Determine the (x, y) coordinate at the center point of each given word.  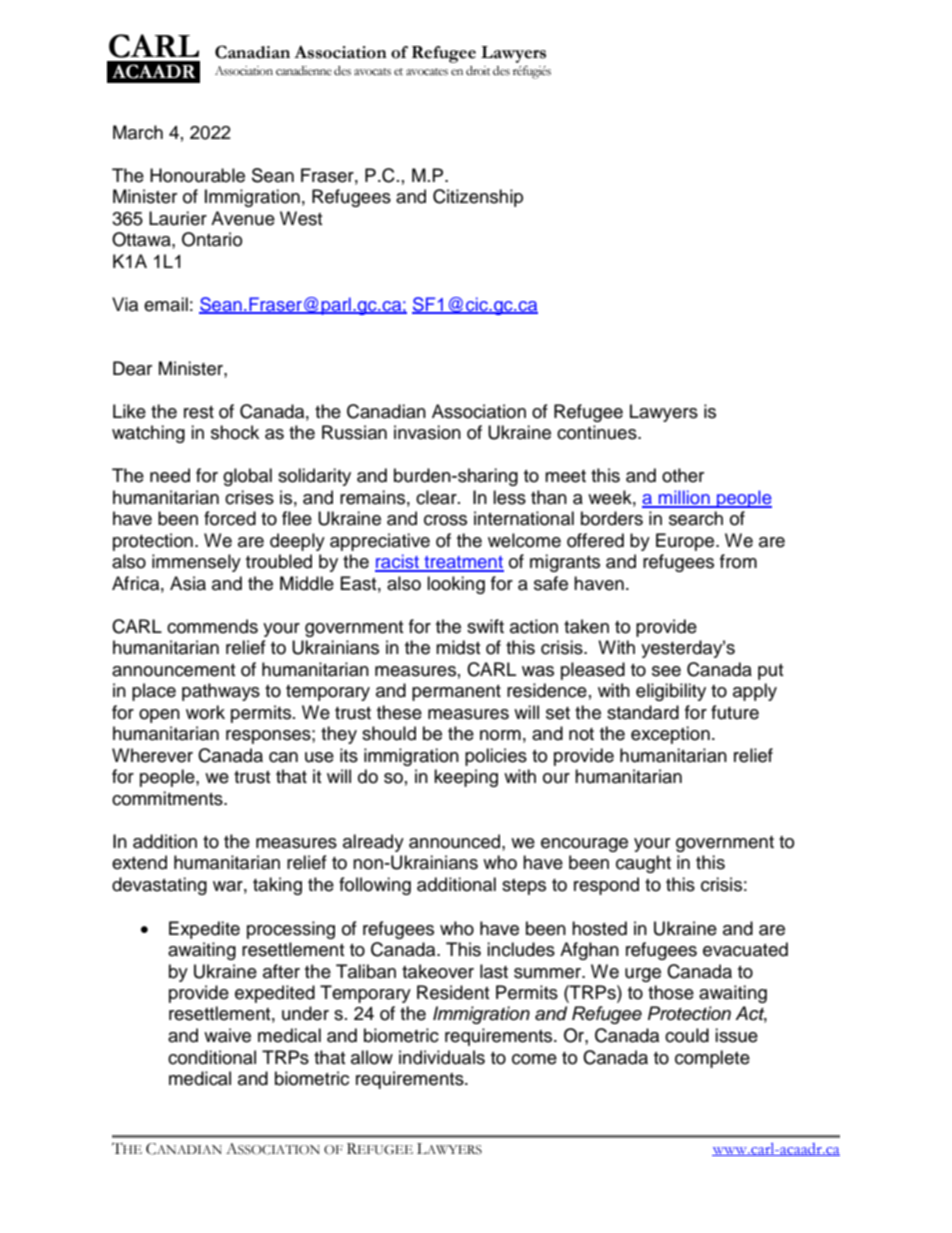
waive (227, 1035)
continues (598, 432)
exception (670, 735)
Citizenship (478, 198)
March (138, 132)
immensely (196, 563)
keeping (466, 778)
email (166, 304)
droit (478, 71)
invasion (427, 432)
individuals (442, 1057)
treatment (463, 563)
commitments (168, 798)
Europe (686, 542)
